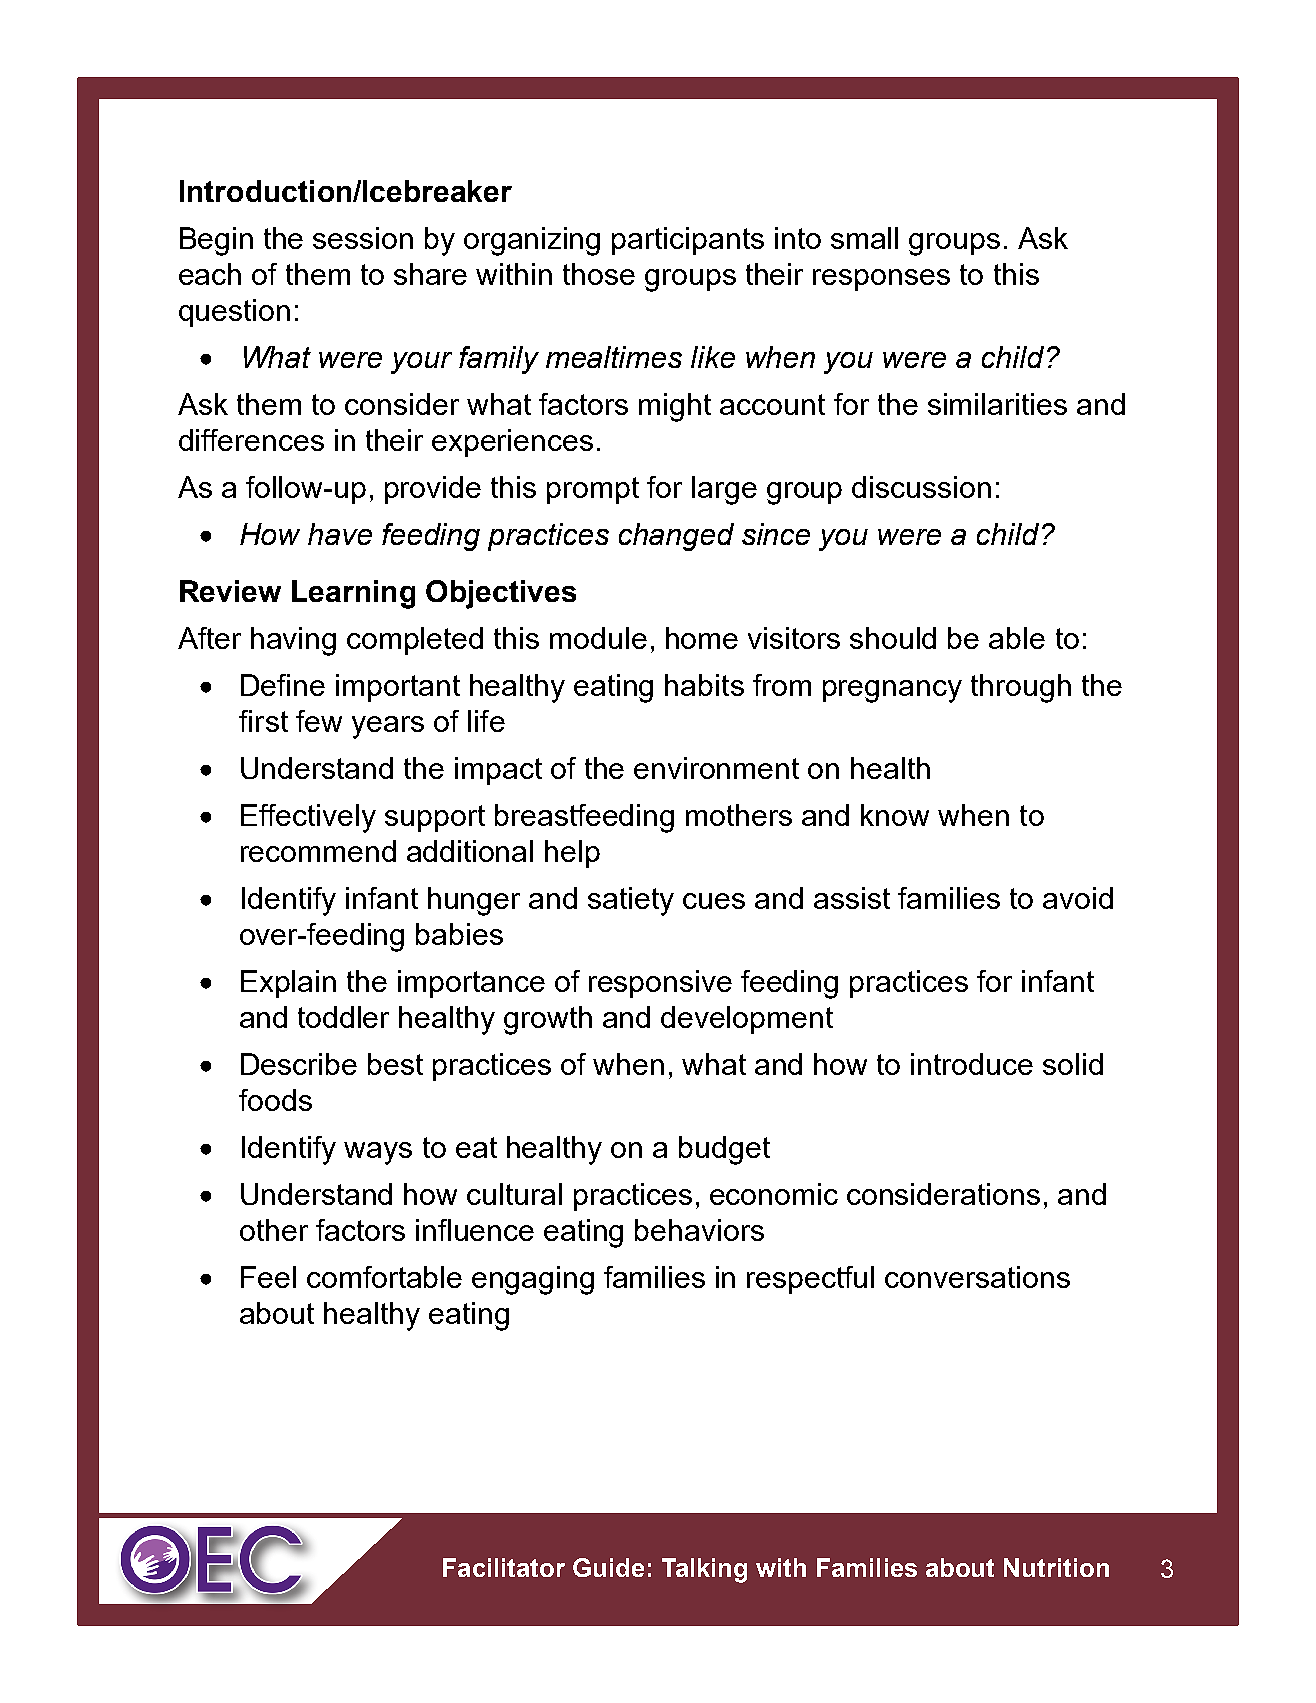 The image size is (1316, 1703). Describe the element at coordinates (353, 594) in the image. I see `Learning` at that location.
